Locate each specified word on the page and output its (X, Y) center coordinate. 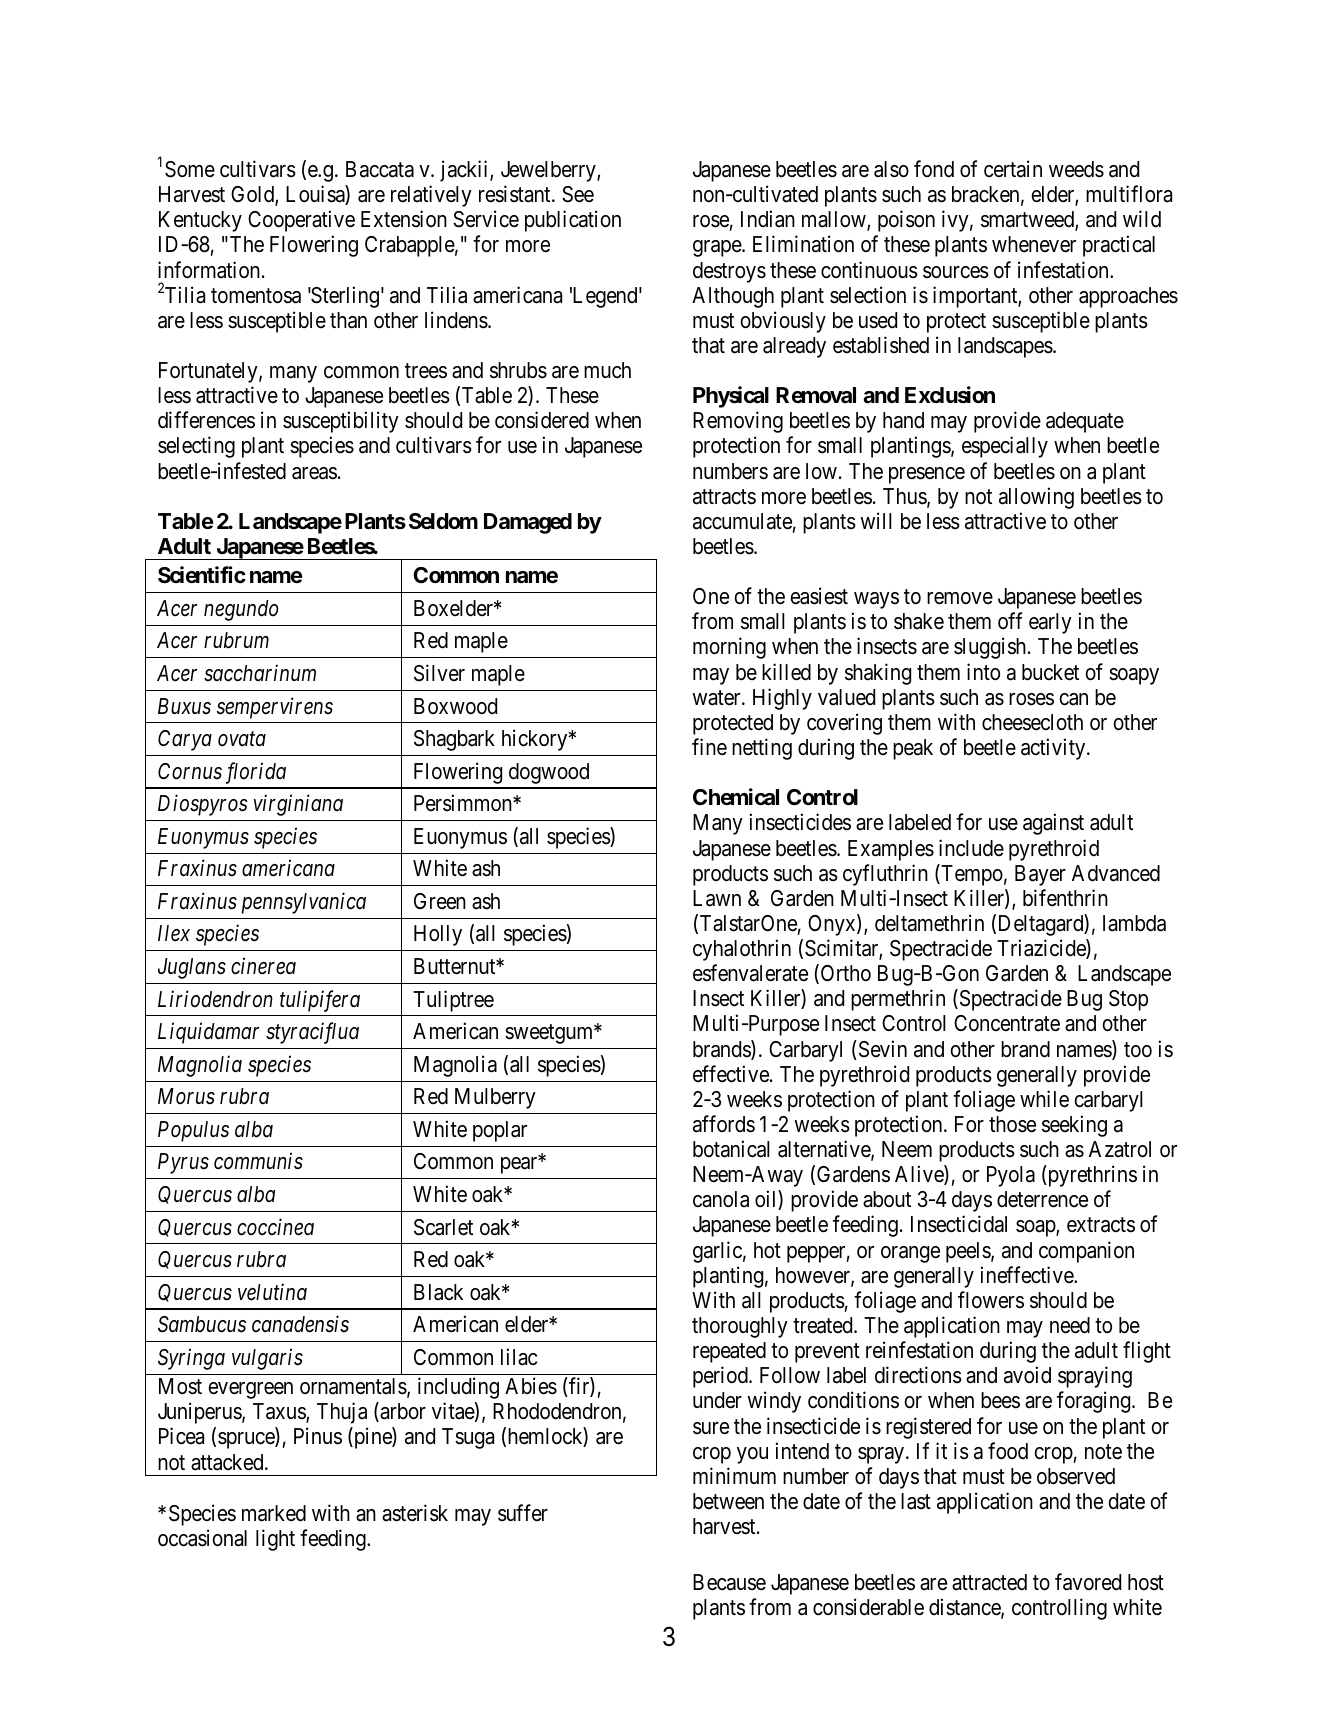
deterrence (1042, 1199)
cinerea (263, 966)
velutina (272, 1292)
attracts (724, 497)
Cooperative (301, 221)
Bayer (1040, 875)
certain (1013, 169)
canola (721, 1199)
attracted (989, 1582)
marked (274, 1513)
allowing (1036, 498)
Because (729, 1582)
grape (718, 248)
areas (314, 473)
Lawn (717, 898)
